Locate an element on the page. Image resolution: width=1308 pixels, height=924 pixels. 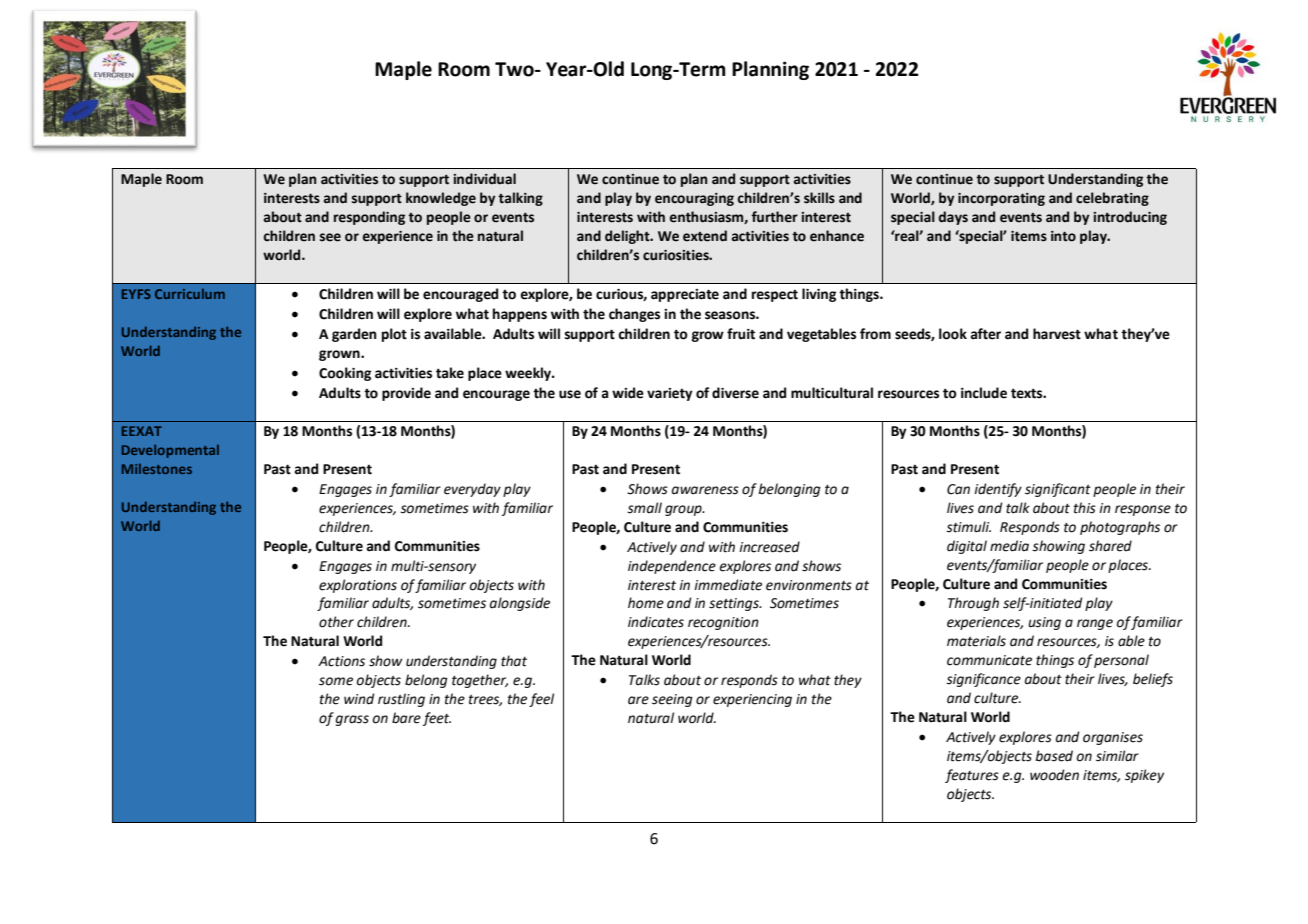
Milestones is located at coordinates (157, 469).
